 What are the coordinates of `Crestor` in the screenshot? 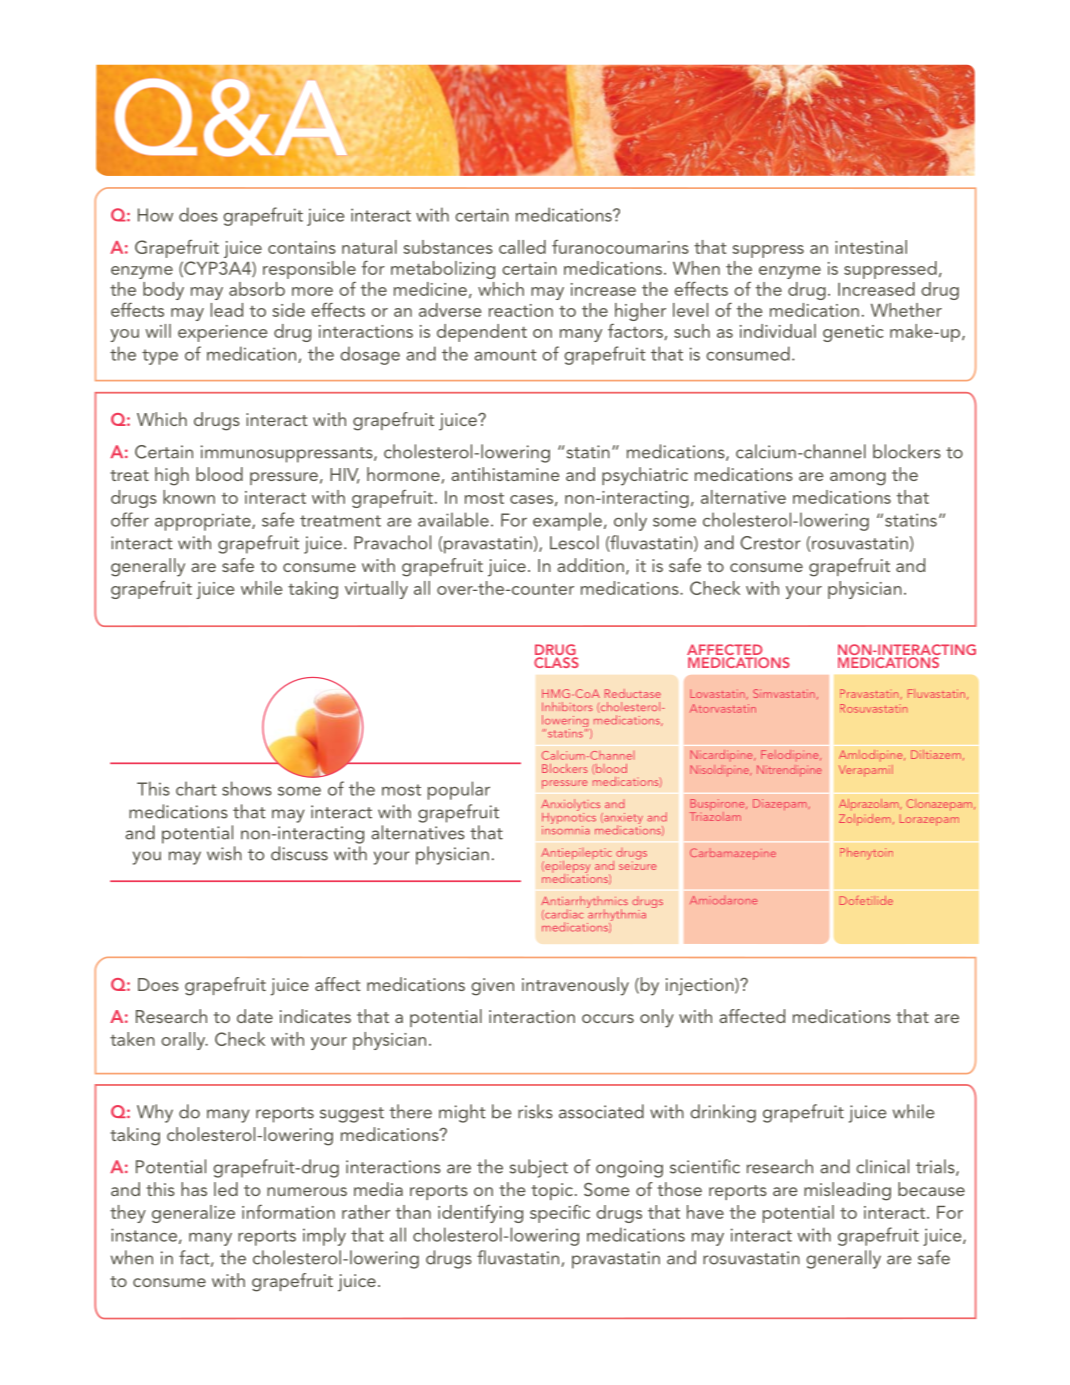 It's located at (770, 543).
